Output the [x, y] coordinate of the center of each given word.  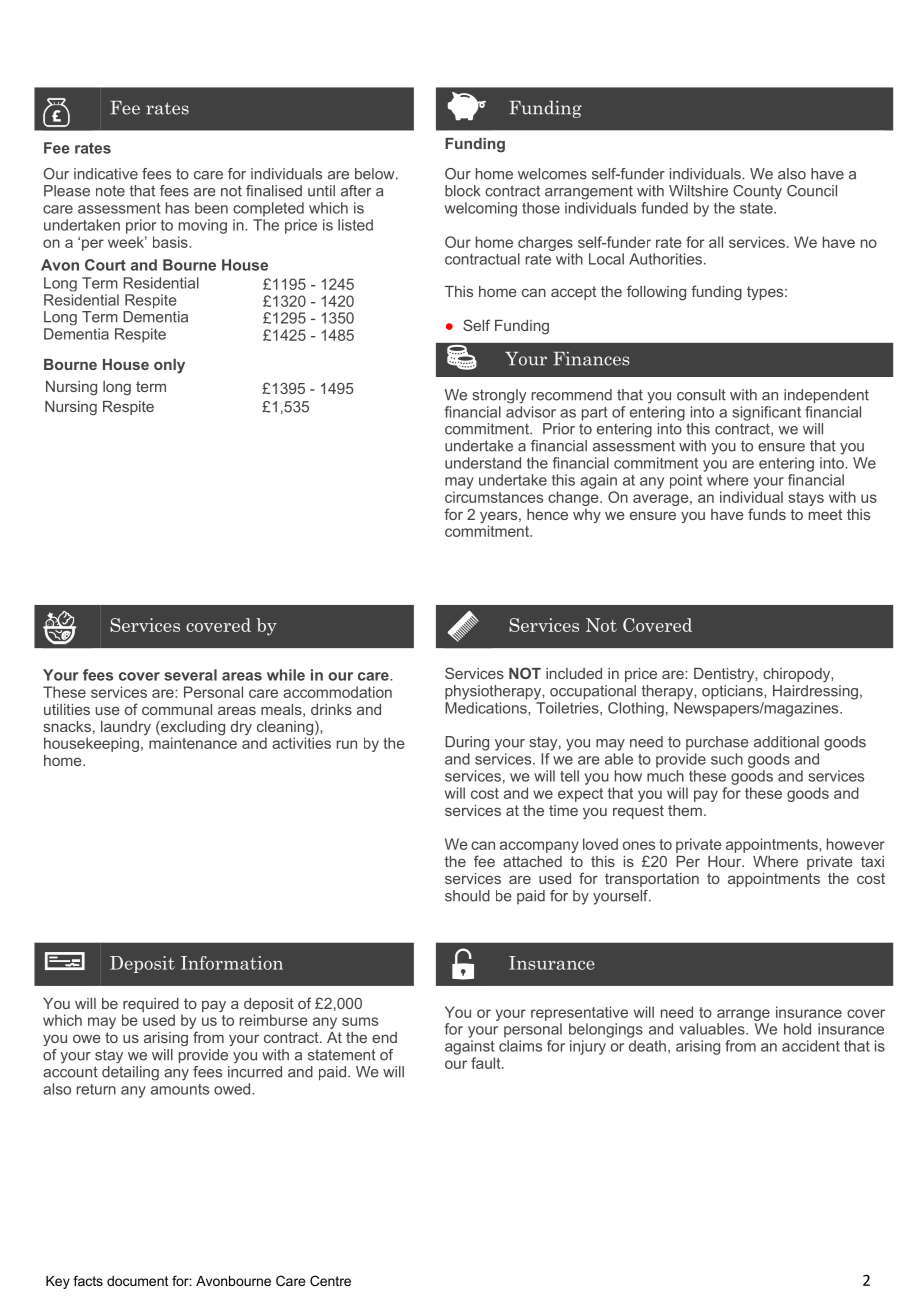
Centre [330, 1280]
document [138, 1281]
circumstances [494, 497]
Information [232, 963]
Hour [726, 861]
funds [767, 514]
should [467, 896]
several [190, 675]
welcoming [481, 209]
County [757, 192]
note [110, 191]
